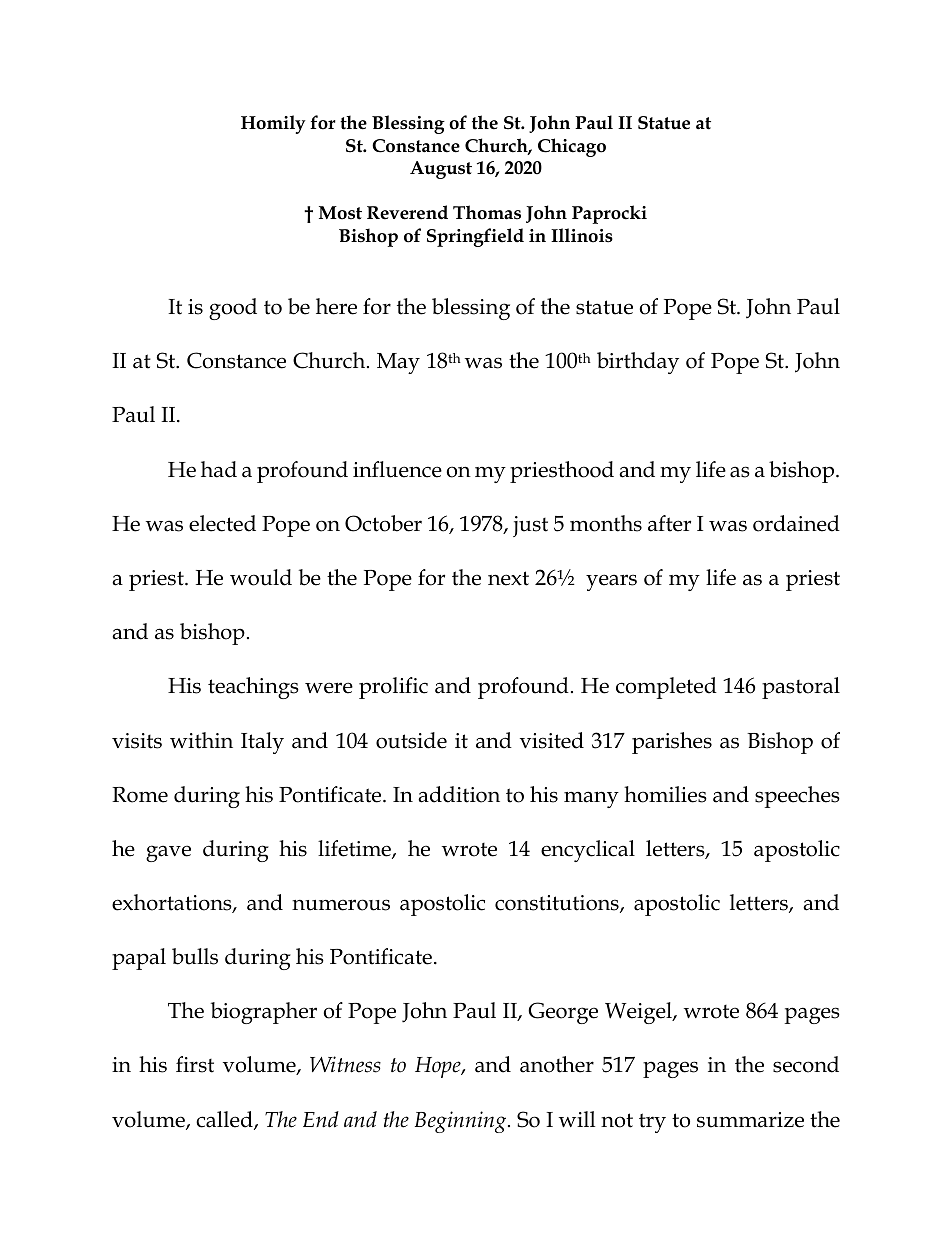 The height and width of the image is (1233, 952). What do you see at coordinates (398, 363) in the image?
I see `May` at bounding box center [398, 363].
